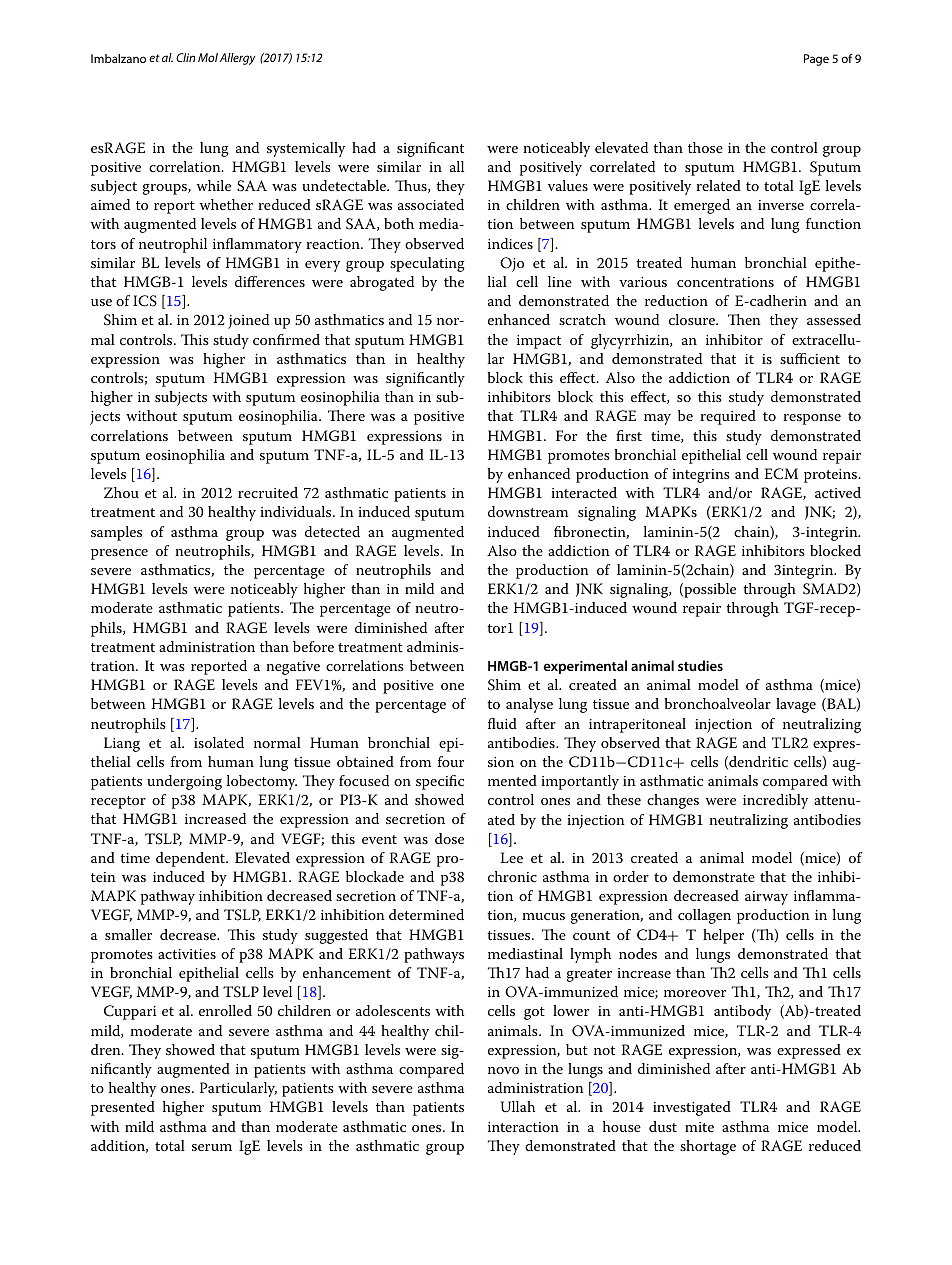 This document has height=1265, width=952. I want to click on incredibly, so click(775, 801).
